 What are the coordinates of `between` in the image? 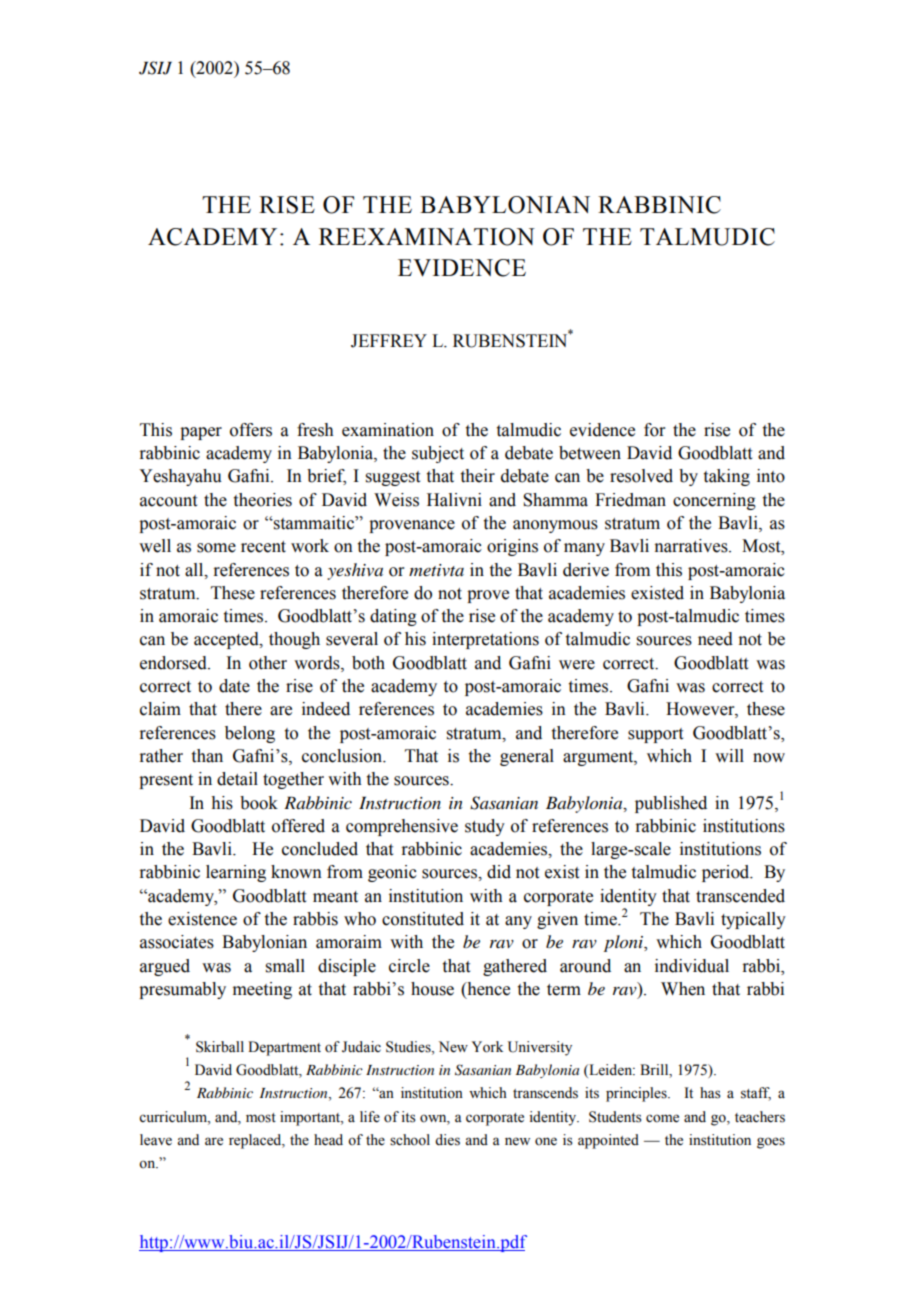 It's located at (590, 453).
